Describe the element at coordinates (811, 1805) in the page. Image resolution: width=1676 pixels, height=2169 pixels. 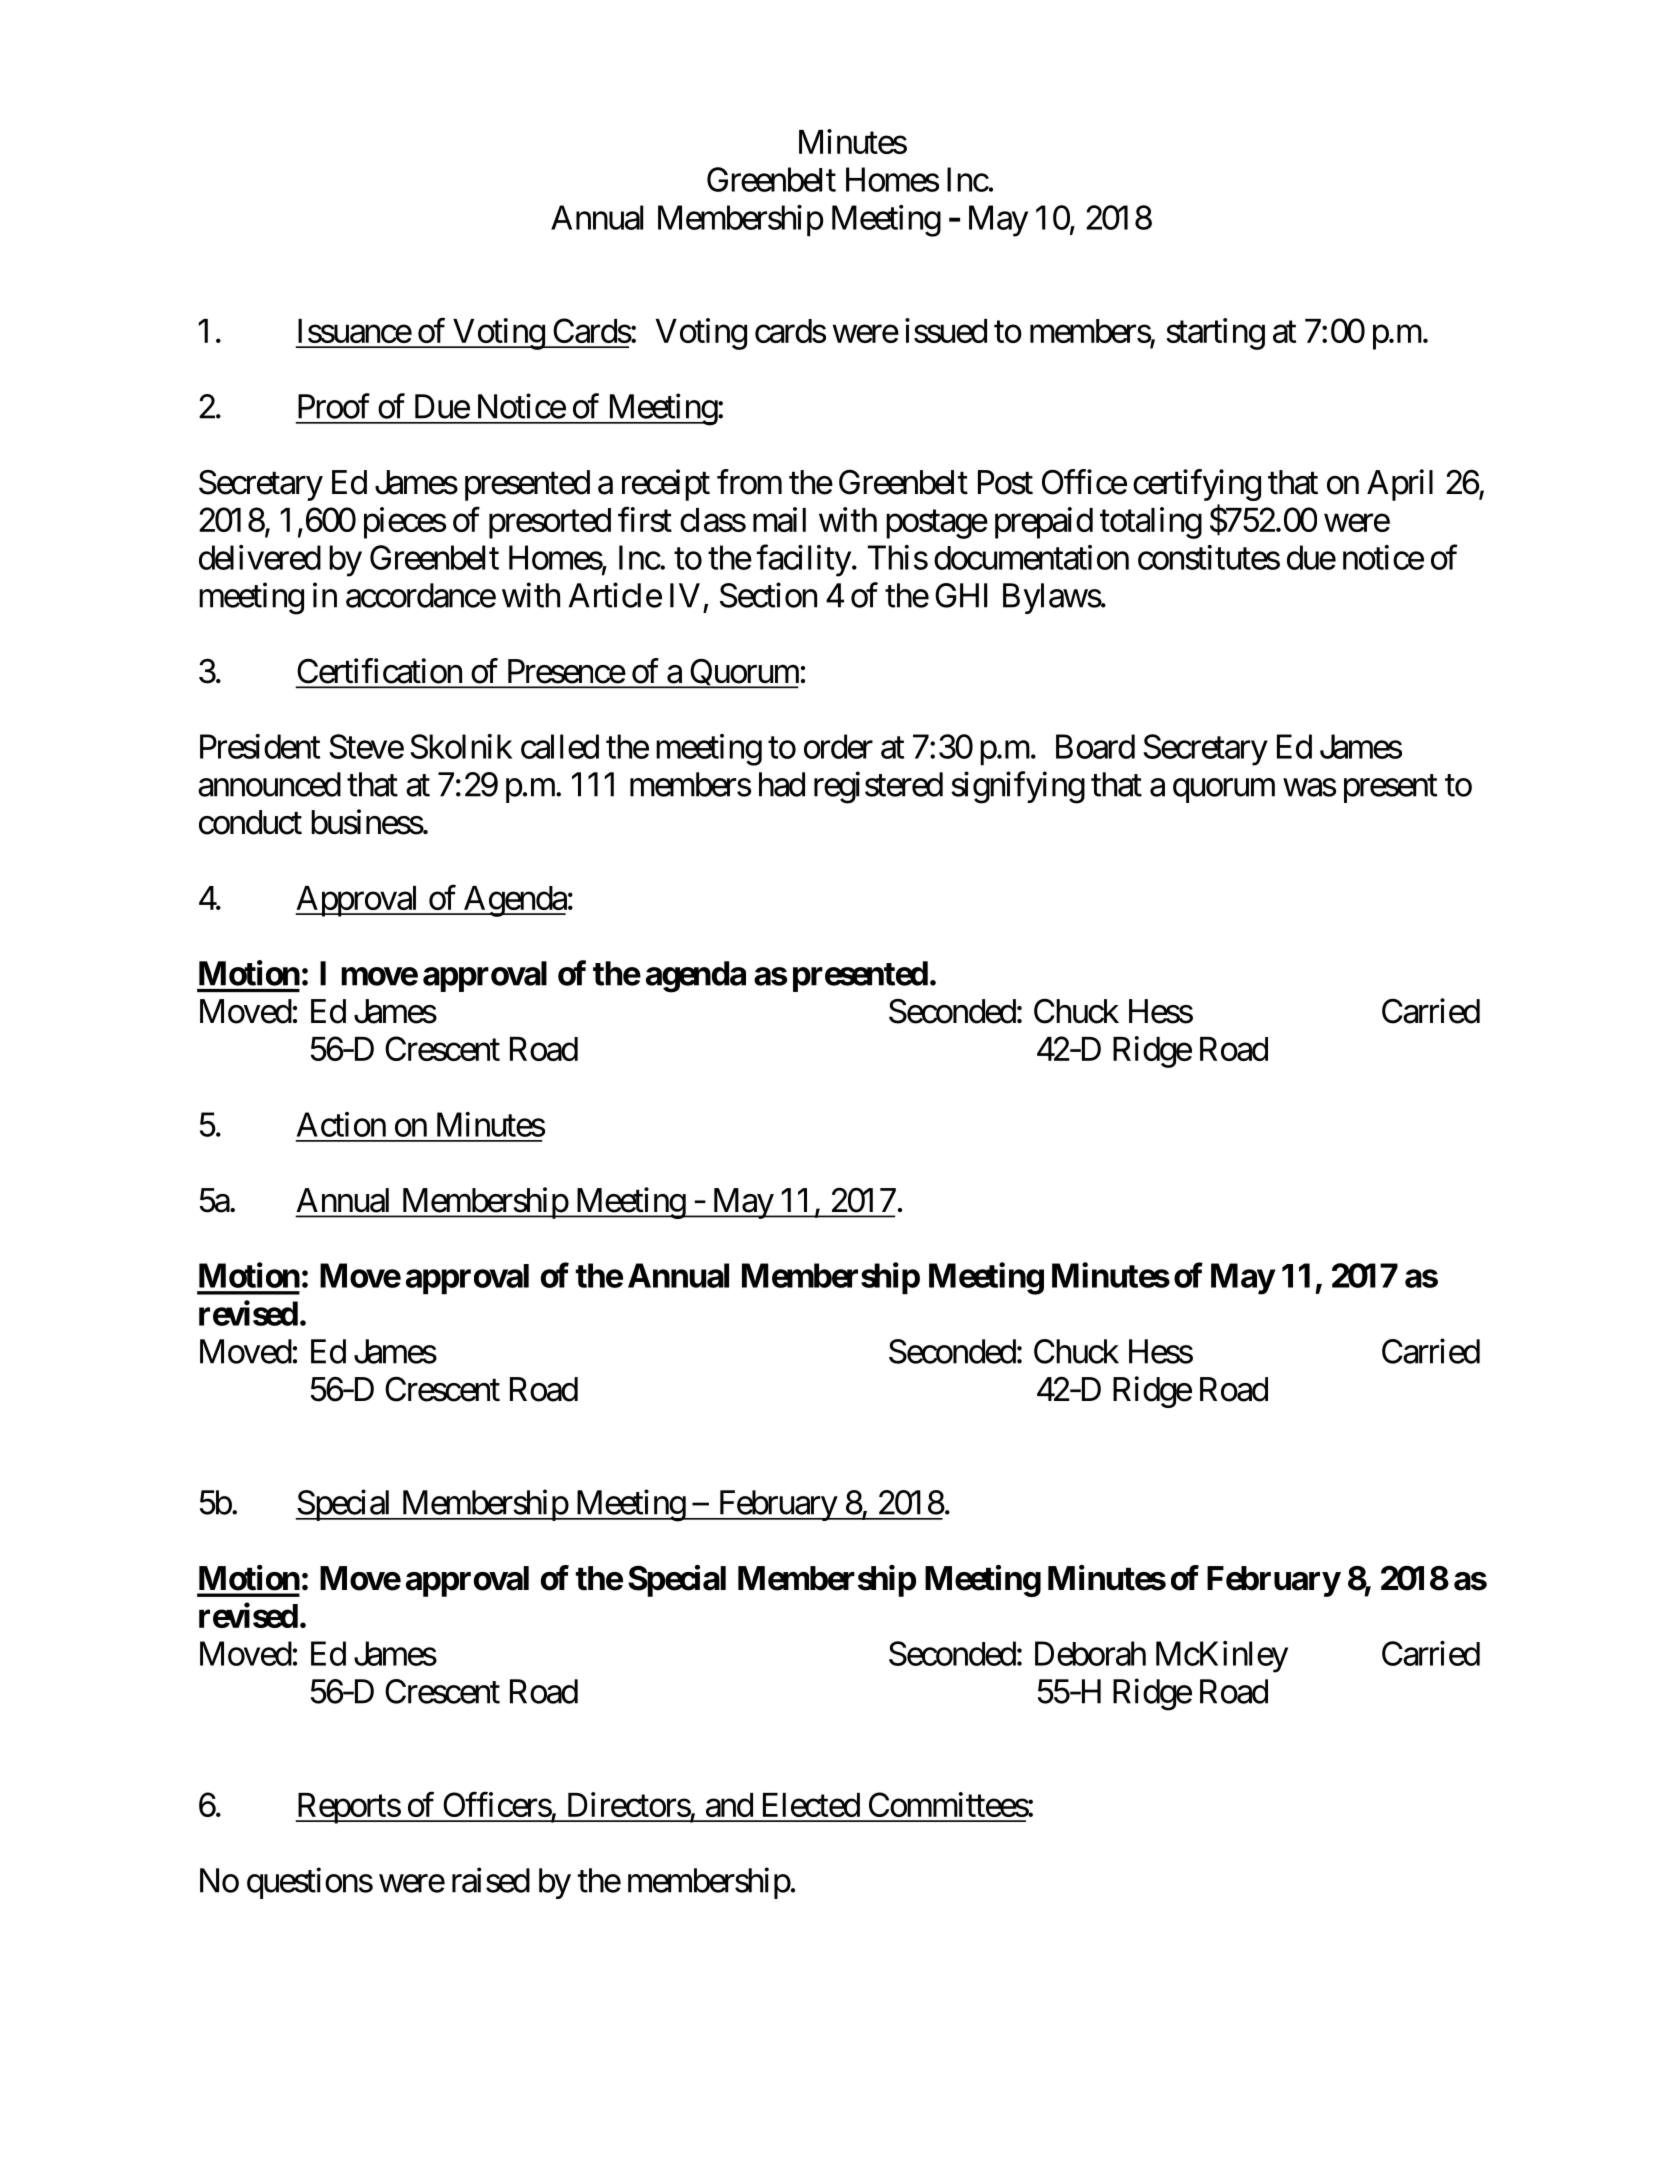
I see `Elected` at that location.
